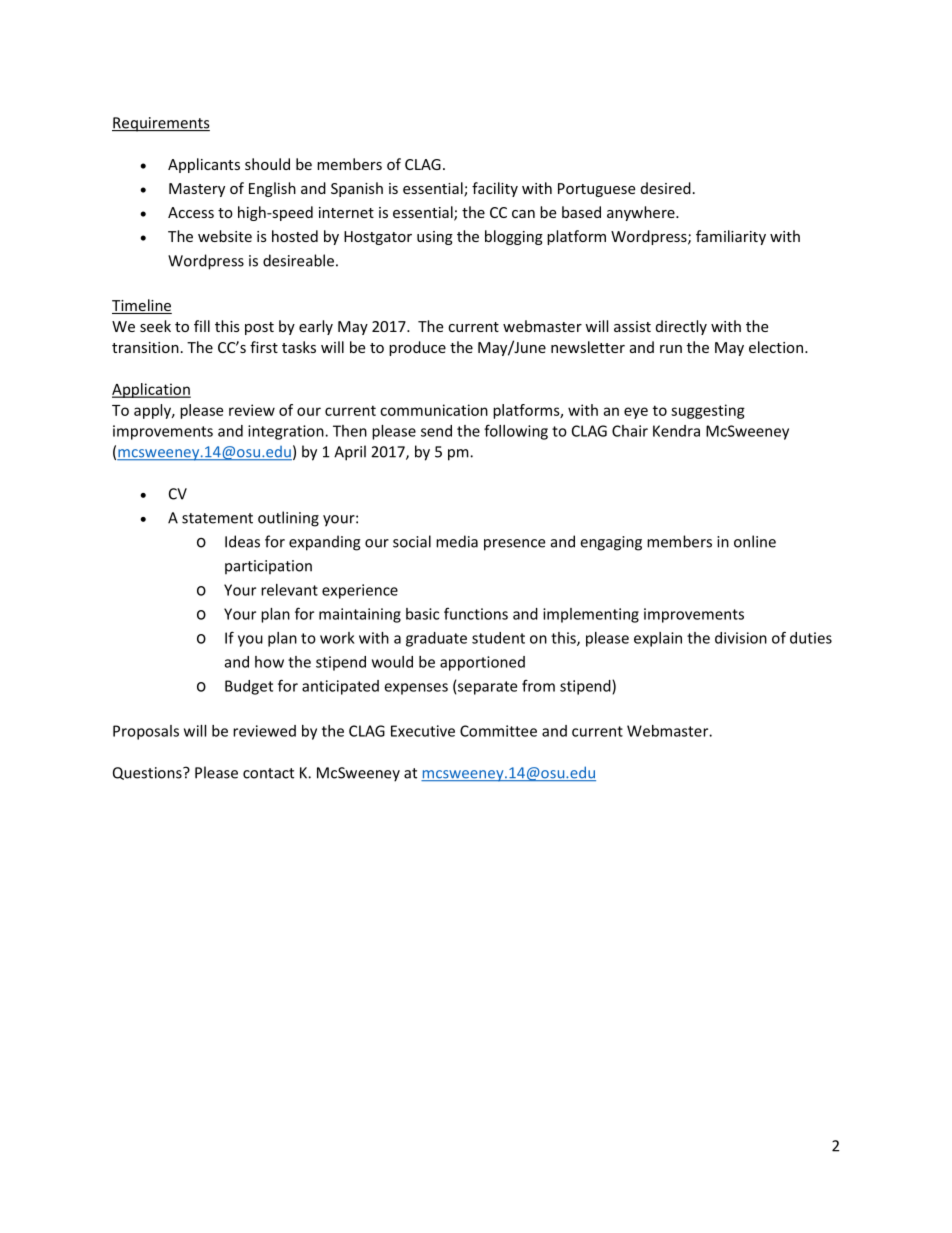 This screenshot has height=1233, width=952. Describe the element at coordinates (666, 188) in the screenshot. I see `desired` at that location.
